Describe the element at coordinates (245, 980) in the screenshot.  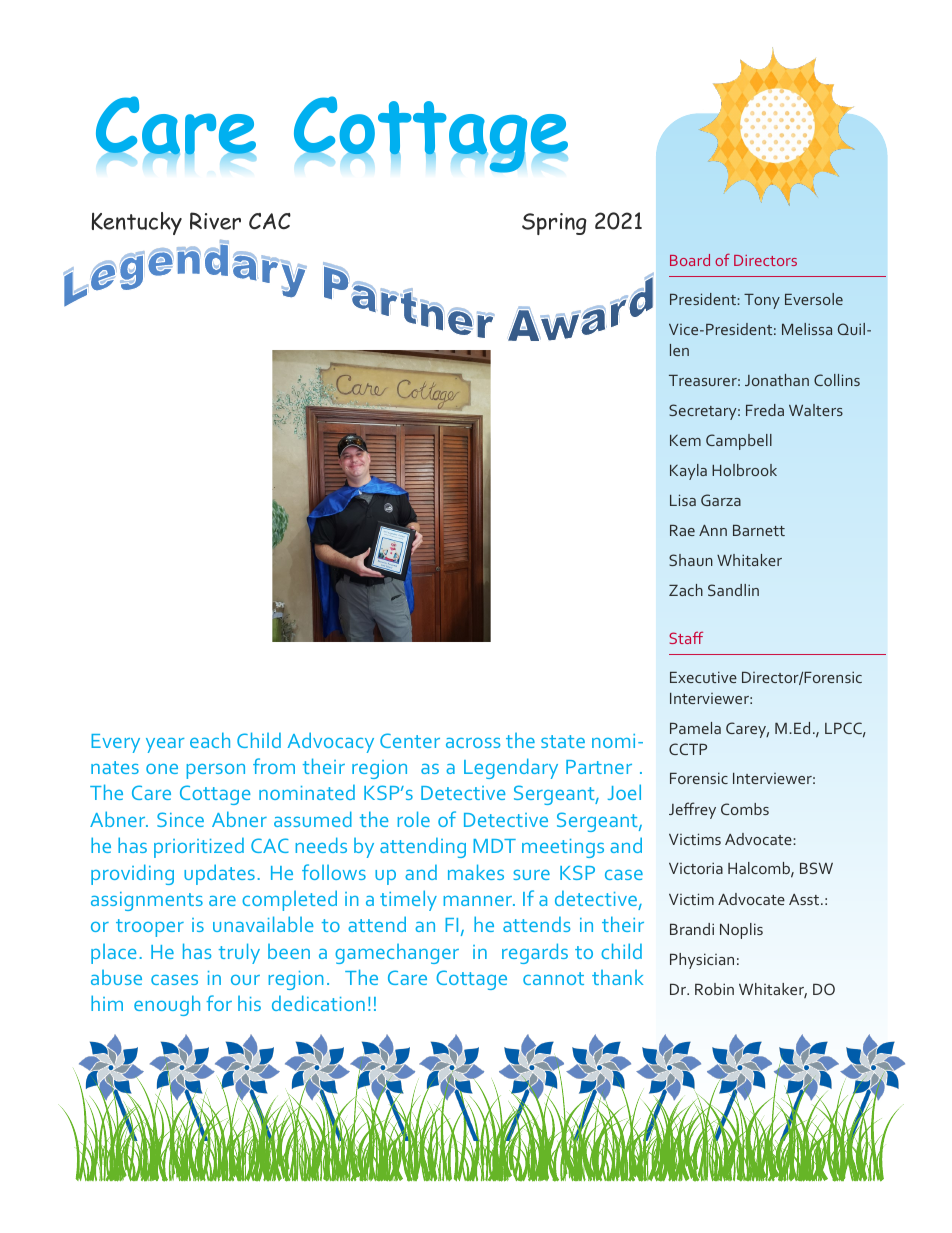
I see `our` at that location.
